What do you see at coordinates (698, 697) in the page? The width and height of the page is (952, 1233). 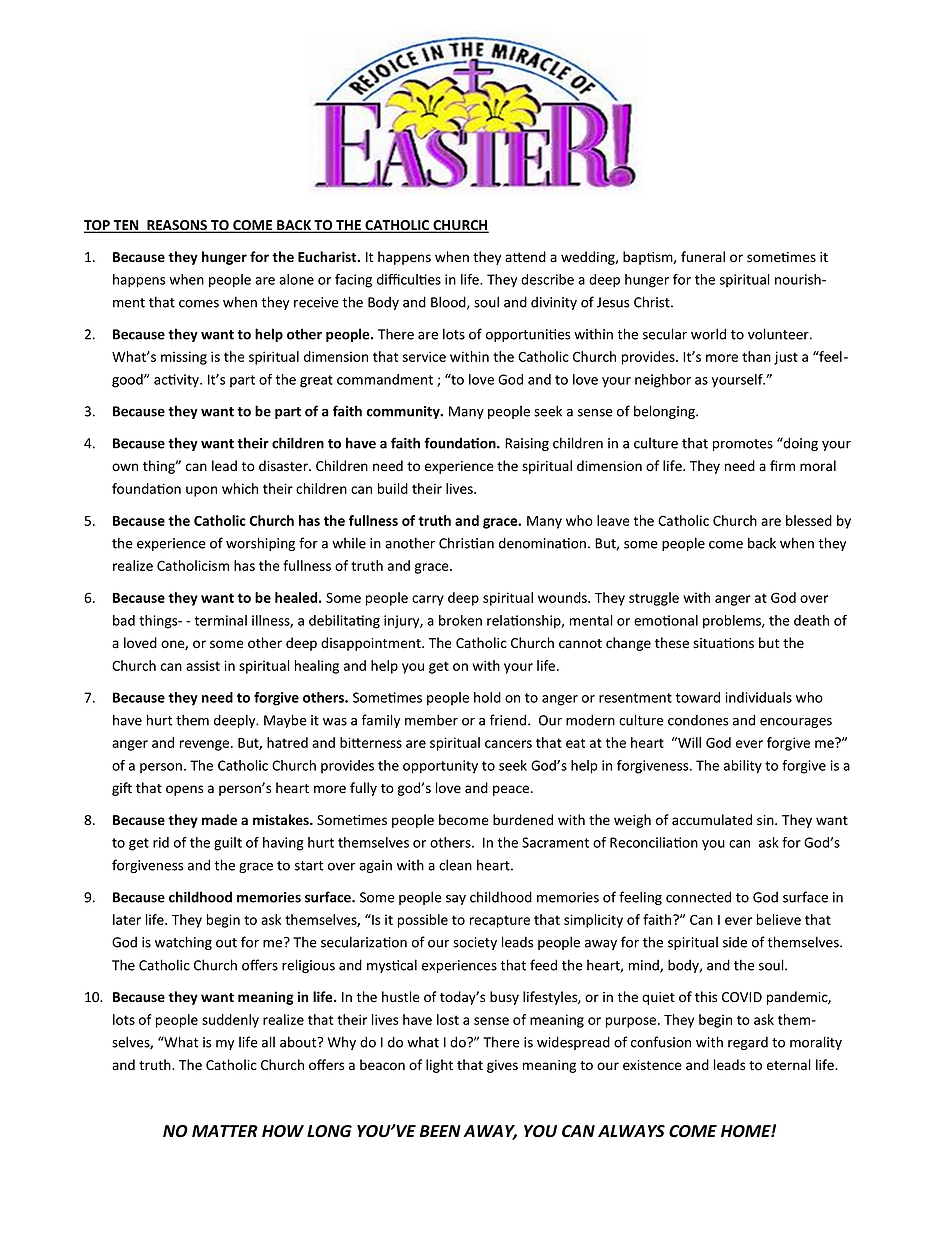 I see `toward` at bounding box center [698, 697].
